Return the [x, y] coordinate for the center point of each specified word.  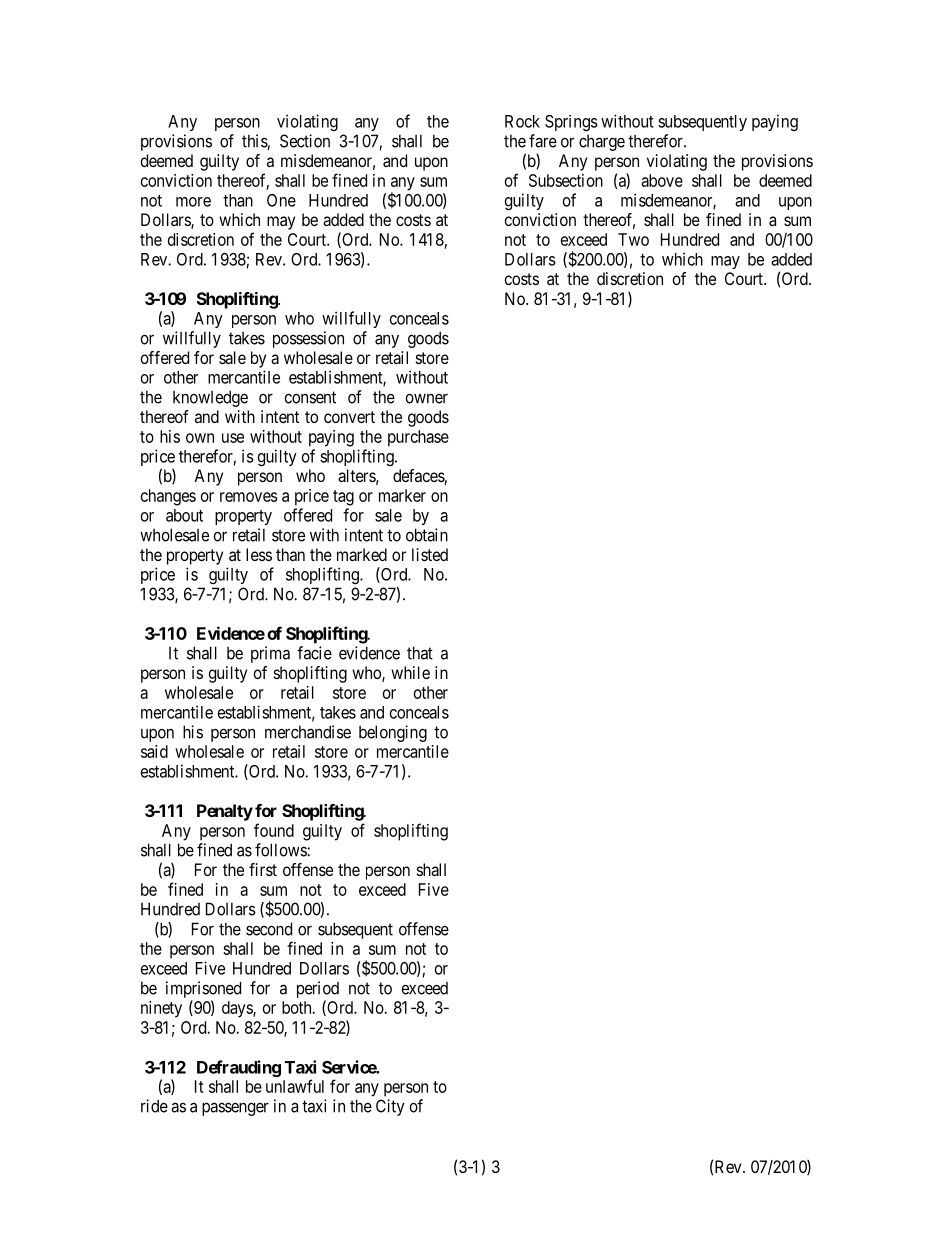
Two [633, 239]
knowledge [210, 398]
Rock [522, 121]
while [410, 672]
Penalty [225, 812]
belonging [393, 733]
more [193, 202]
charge [602, 143]
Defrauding [239, 1068]
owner [427, 398]
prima [270, 654]
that [420, 653]
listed [430, 554]
